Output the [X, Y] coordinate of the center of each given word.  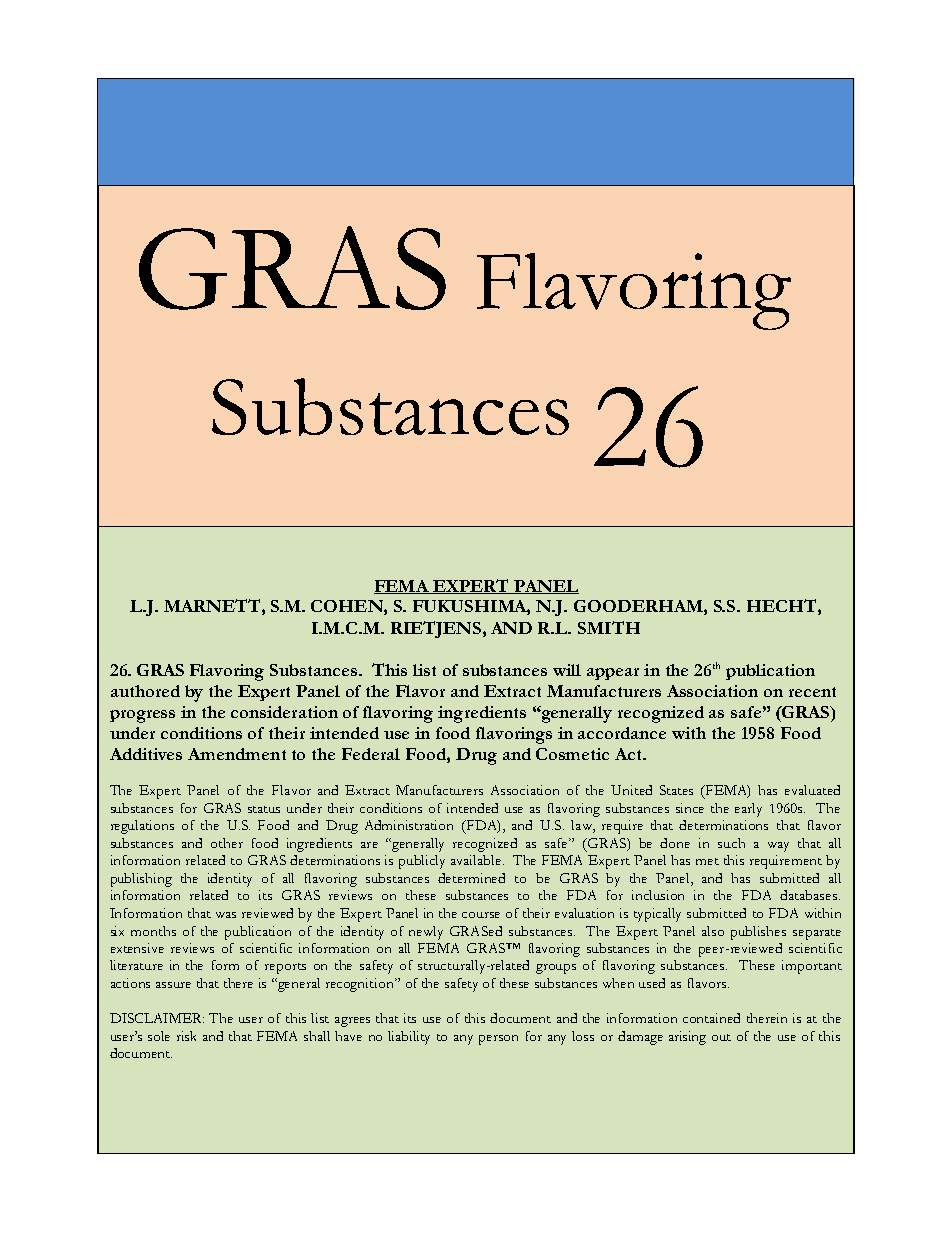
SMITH [609, 627]
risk [186, 1036]
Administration [409, 825]
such [731, 843]
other [227, 843]
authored [145, 691]
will [567, 670]
